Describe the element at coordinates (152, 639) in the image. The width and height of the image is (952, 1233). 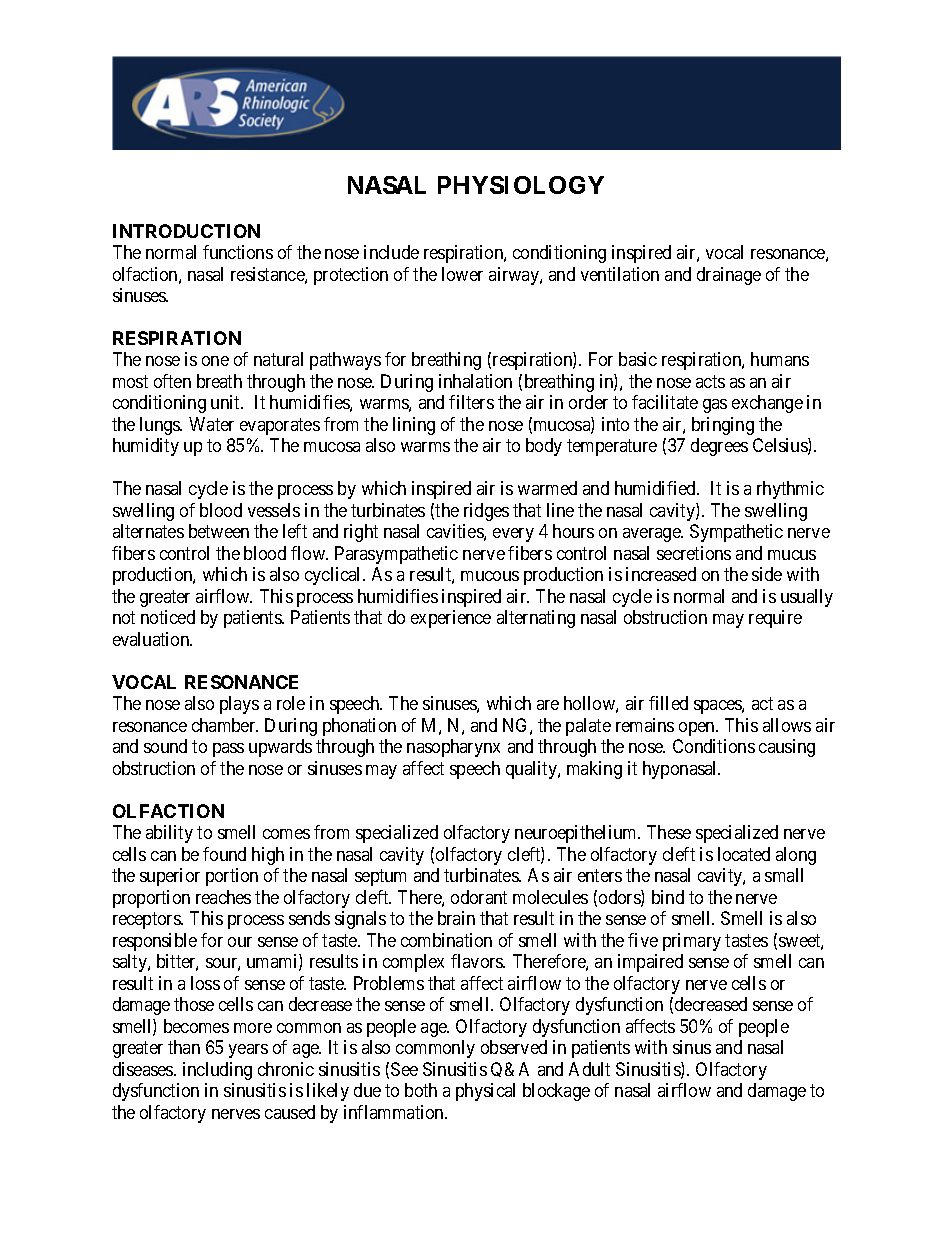
I see `evaluation` at that location.
